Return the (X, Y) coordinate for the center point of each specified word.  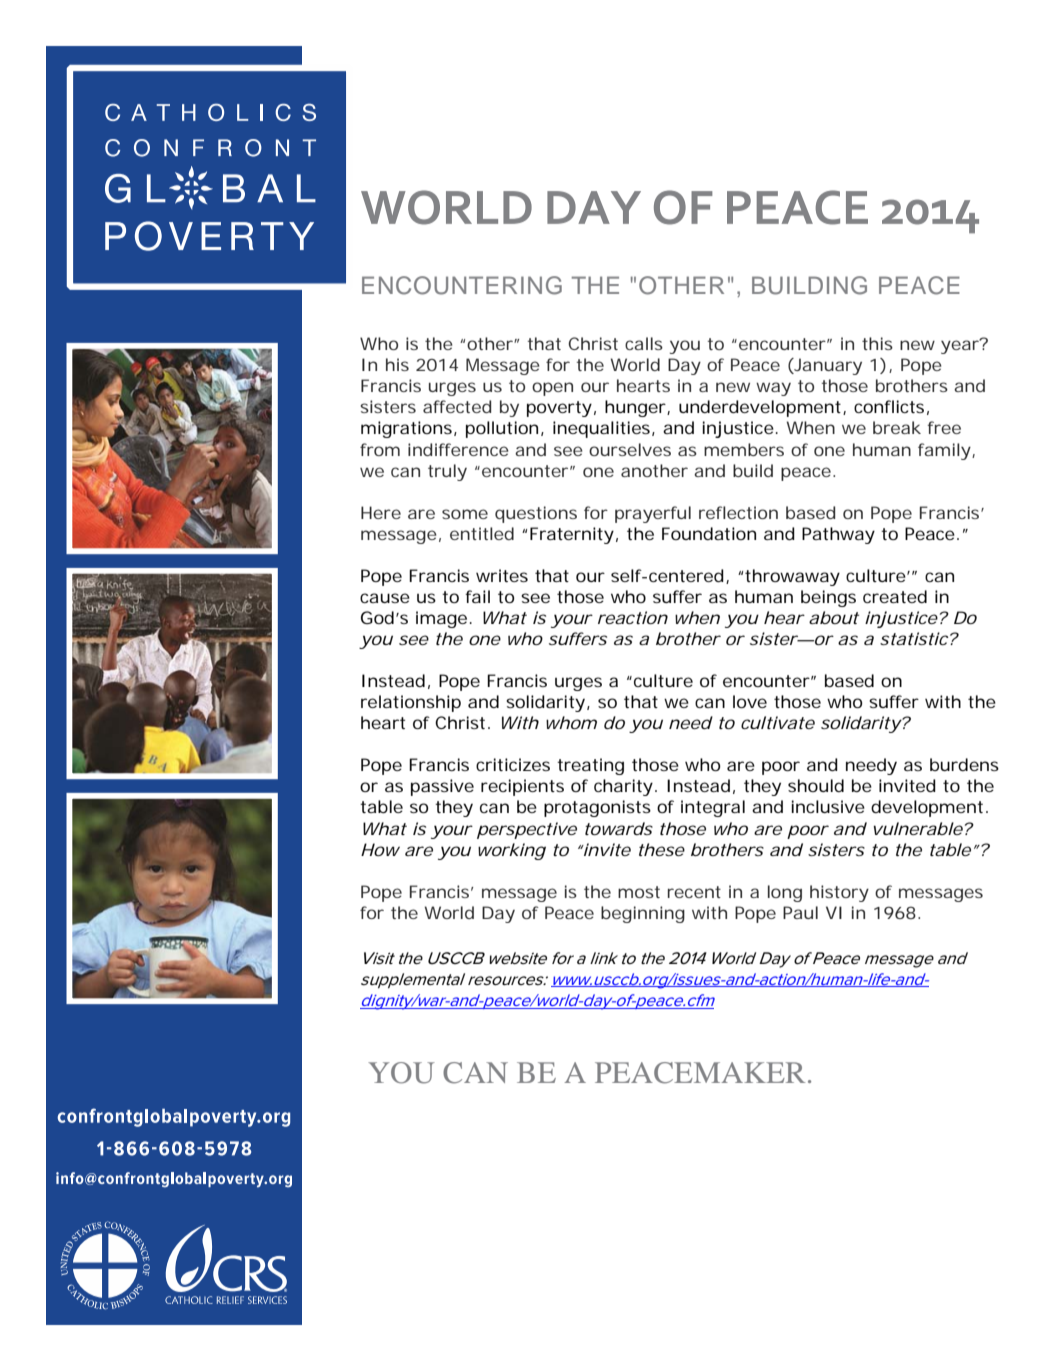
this (877, 343)
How (380, 849)
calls (644, 343)
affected (457, 406)
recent (694, 892)
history (839, 893)
